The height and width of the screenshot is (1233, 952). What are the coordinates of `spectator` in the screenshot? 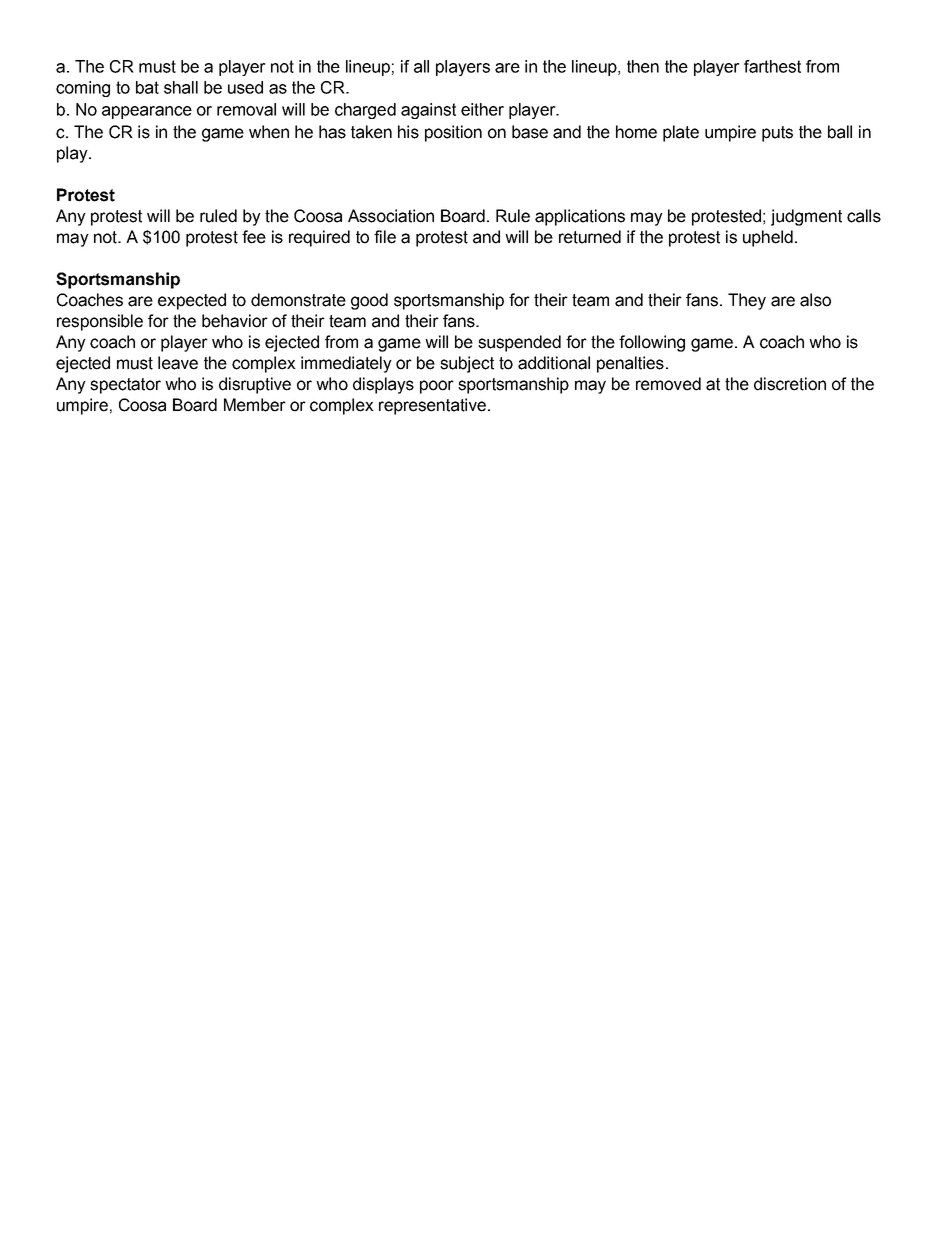 It's located at (125, 386).
